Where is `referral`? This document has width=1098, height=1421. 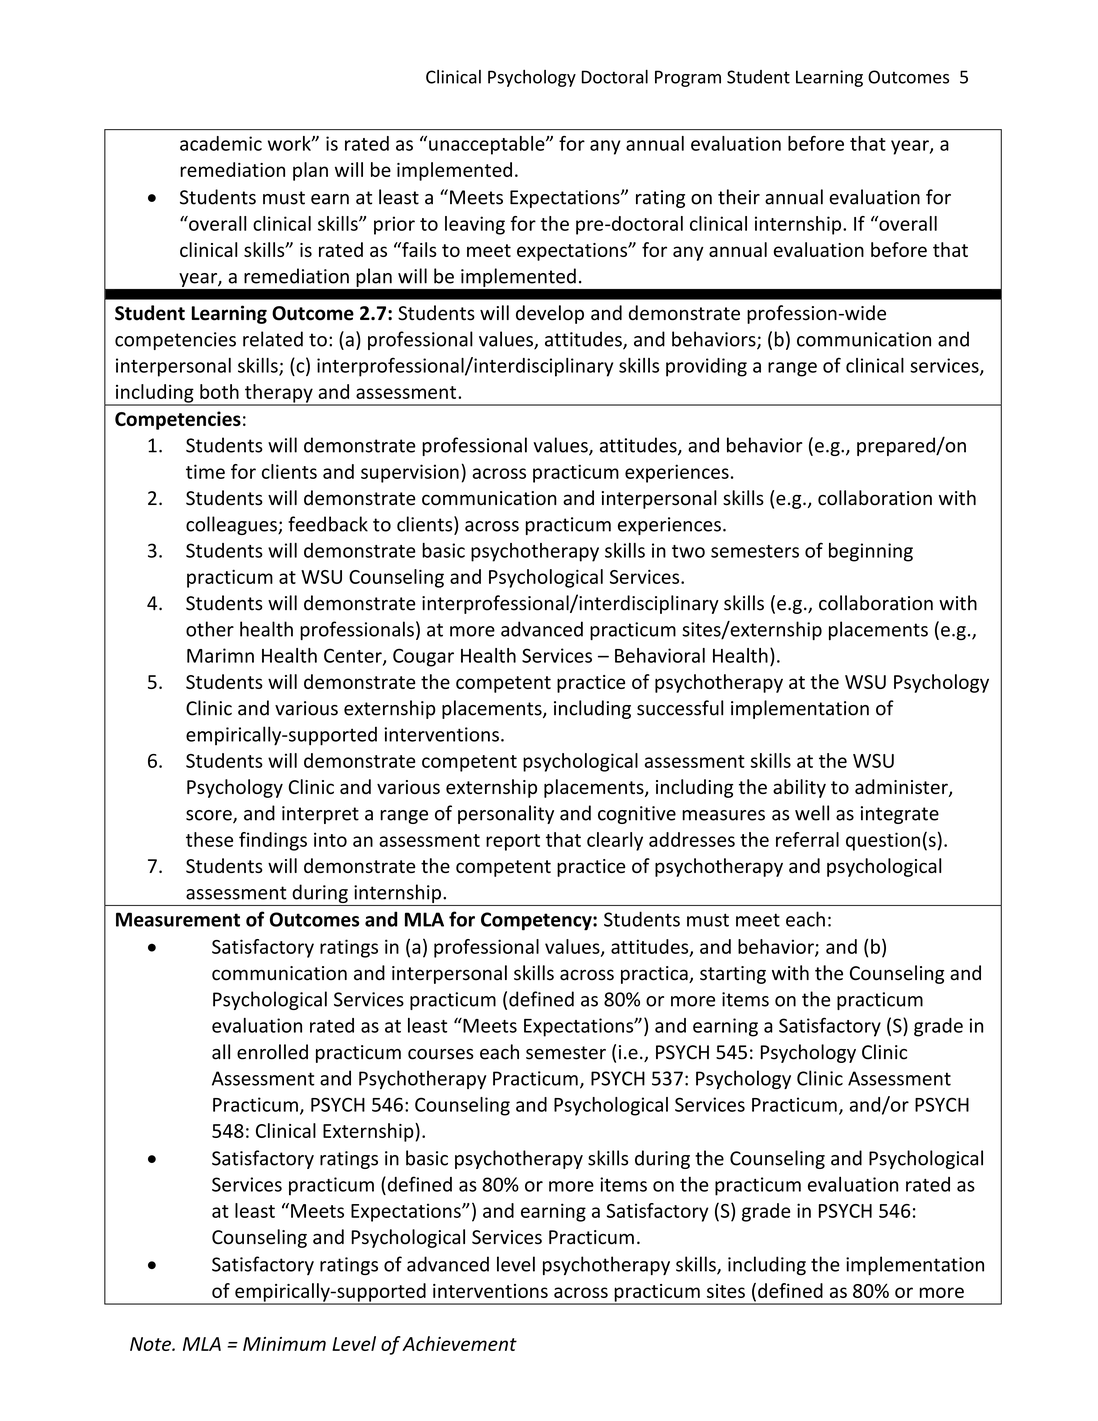
referral is located at coordinates (807, 839).
